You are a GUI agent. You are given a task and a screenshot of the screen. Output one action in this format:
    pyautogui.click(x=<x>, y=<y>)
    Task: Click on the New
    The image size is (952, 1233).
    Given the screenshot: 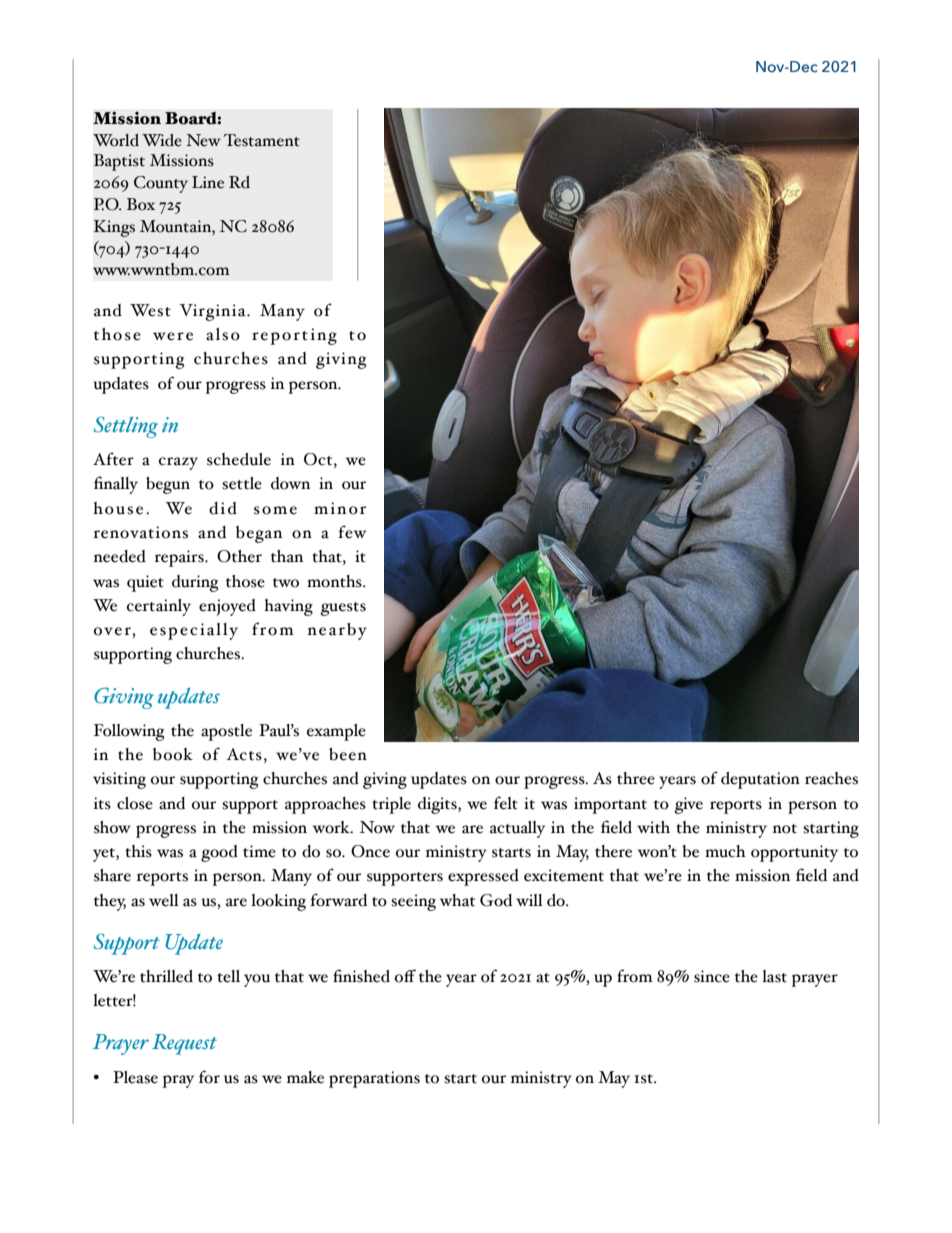 What is the action you would take?
    pyautogui.click(x=203, y=140)
